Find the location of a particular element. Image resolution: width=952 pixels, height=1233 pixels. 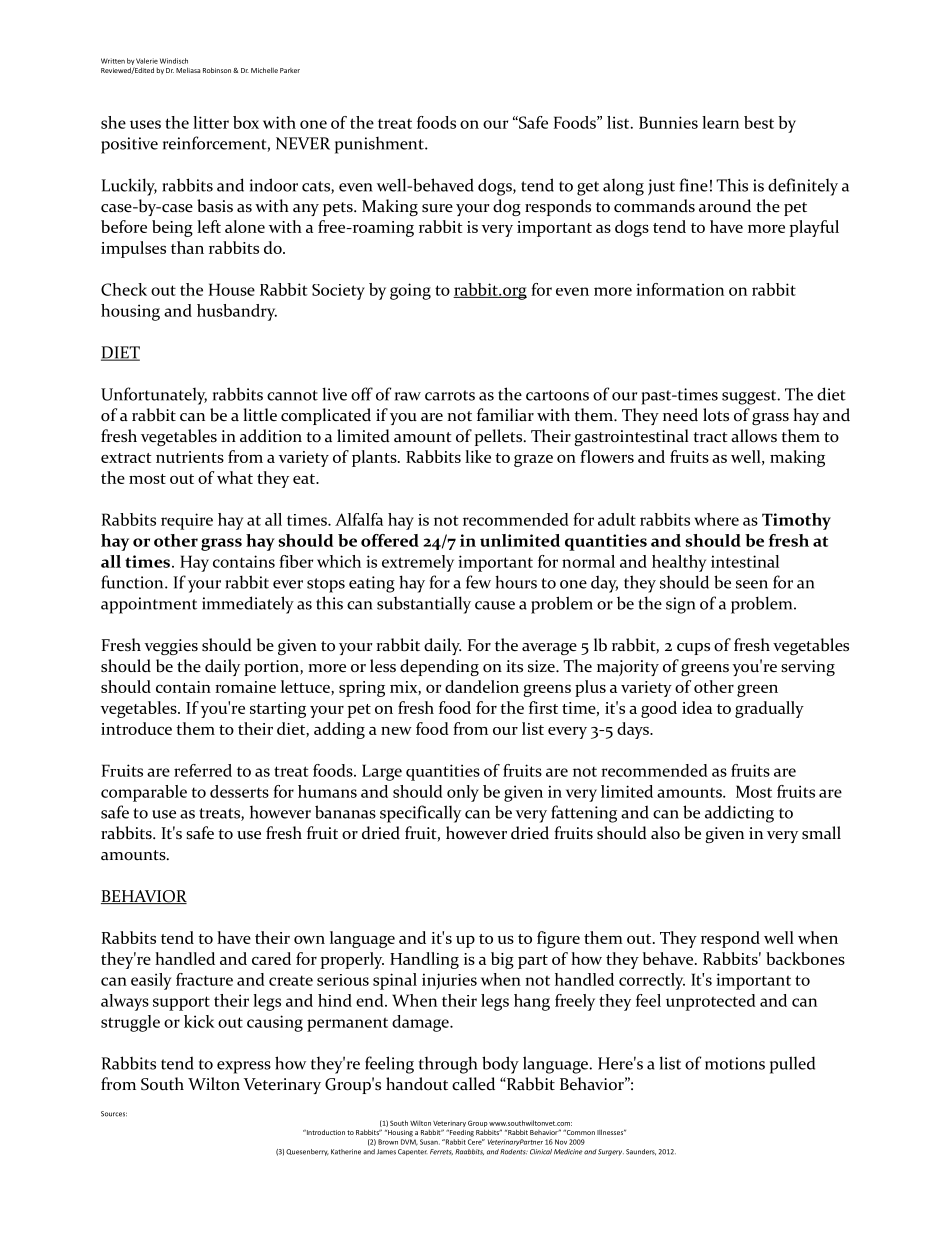

seen is located at coordinates (752, 584).
